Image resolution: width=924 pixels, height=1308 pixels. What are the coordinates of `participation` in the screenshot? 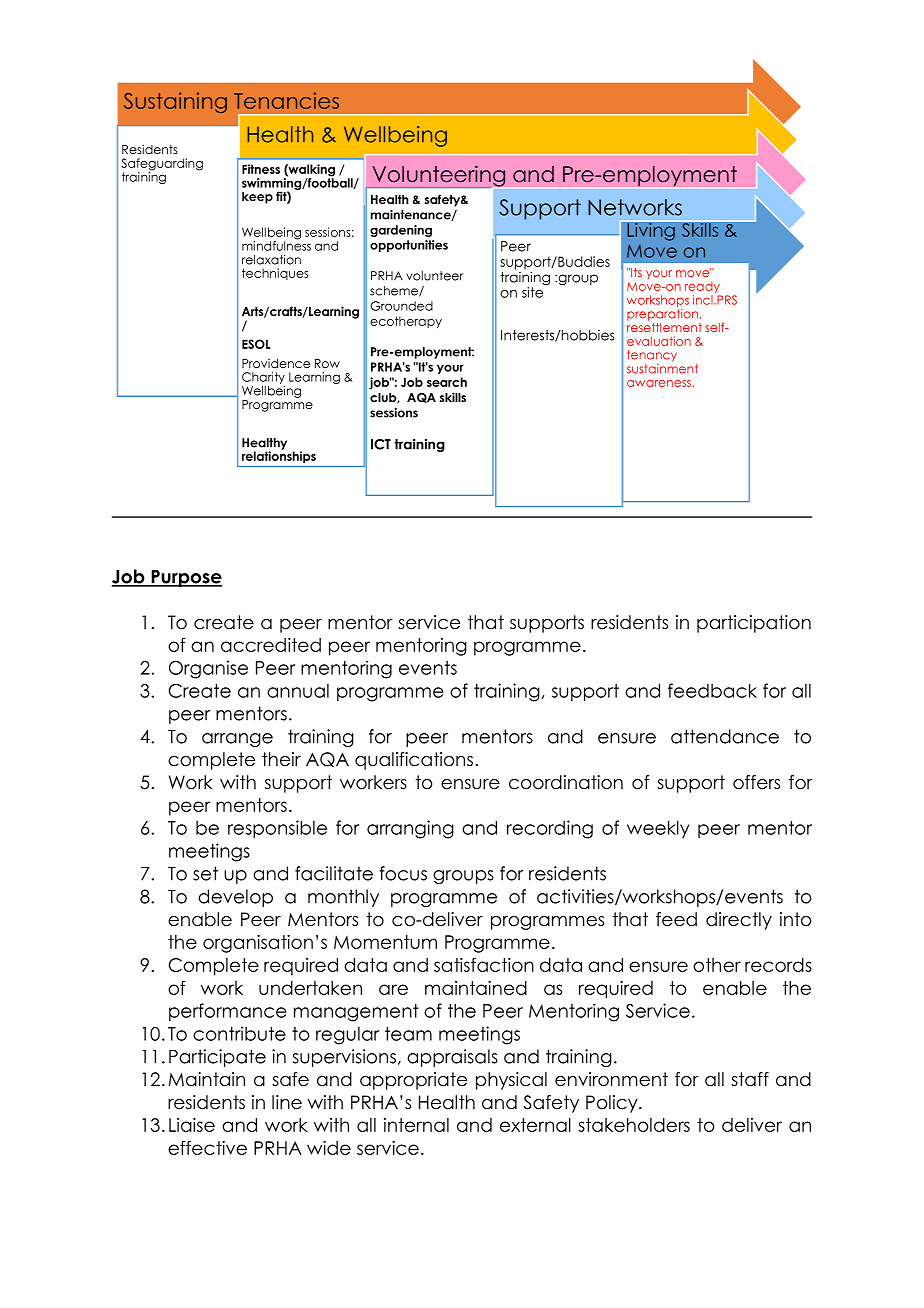 It's located at (754, 624).
